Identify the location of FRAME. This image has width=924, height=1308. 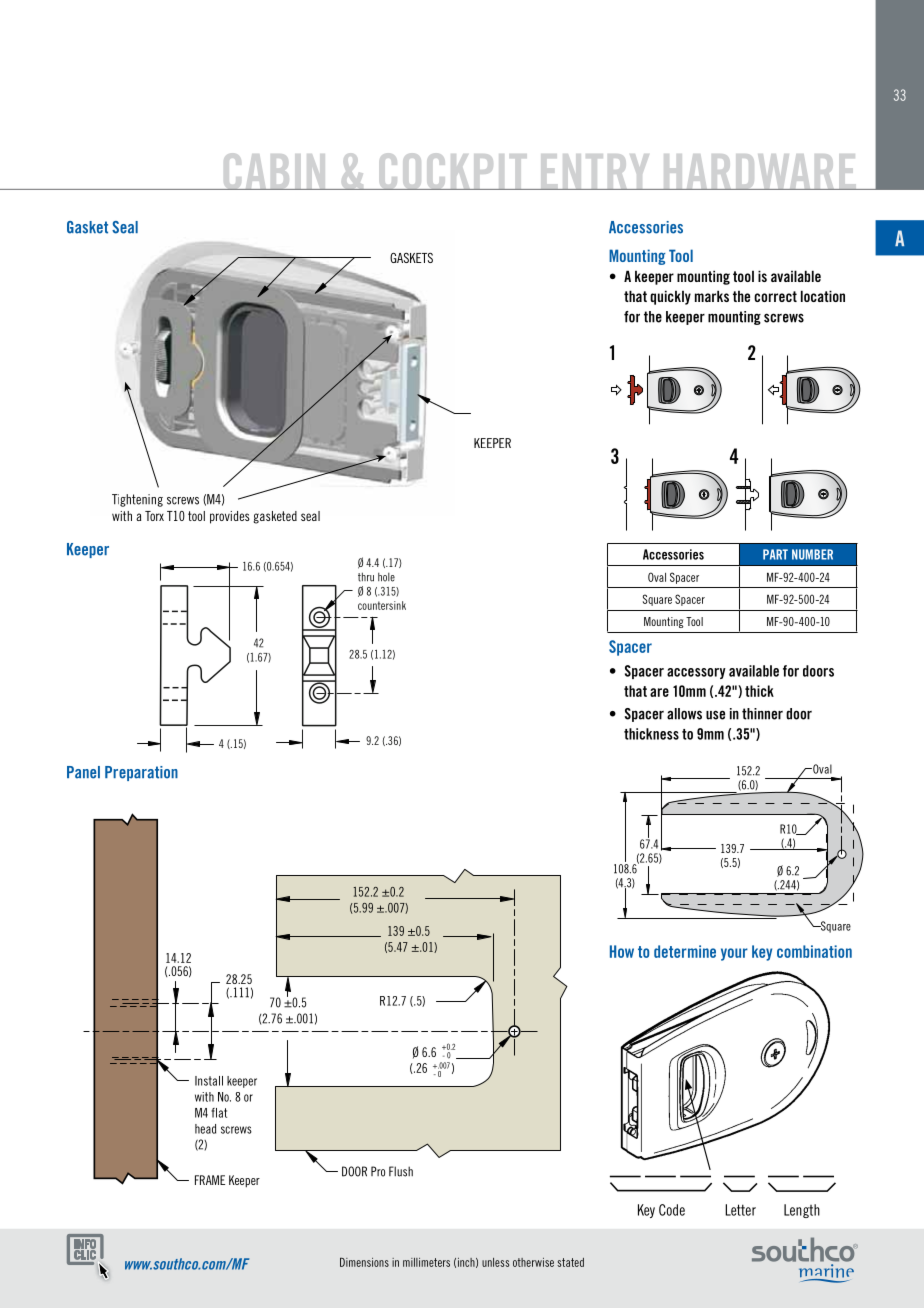
(210, 1180).
